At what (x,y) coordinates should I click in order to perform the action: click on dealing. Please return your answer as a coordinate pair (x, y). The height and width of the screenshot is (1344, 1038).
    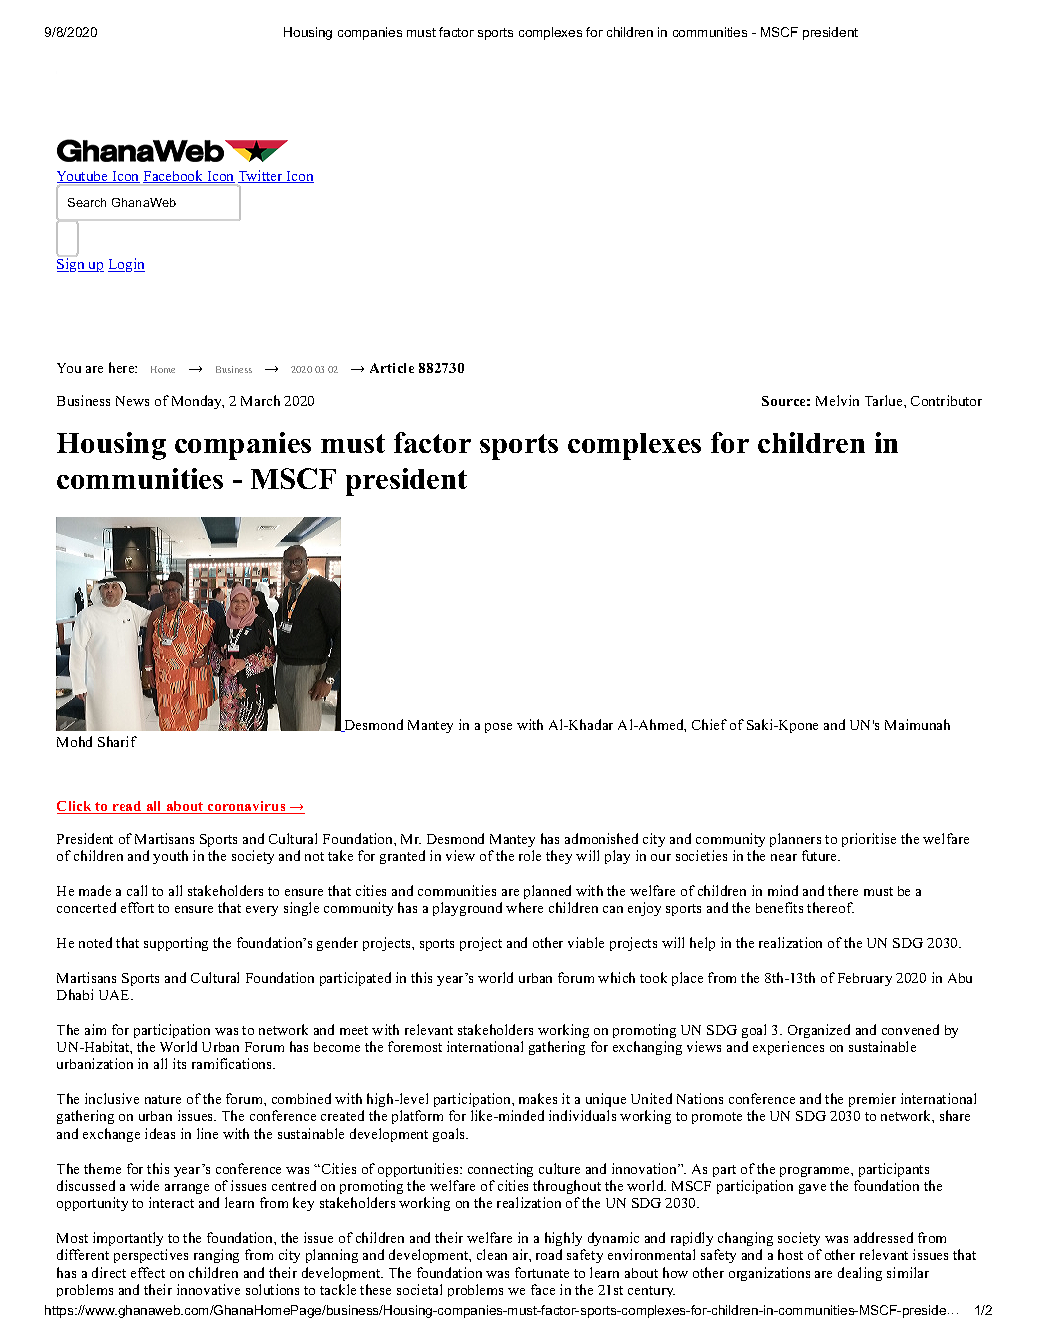
    Looking at the image, I should click on (860, 1274).
